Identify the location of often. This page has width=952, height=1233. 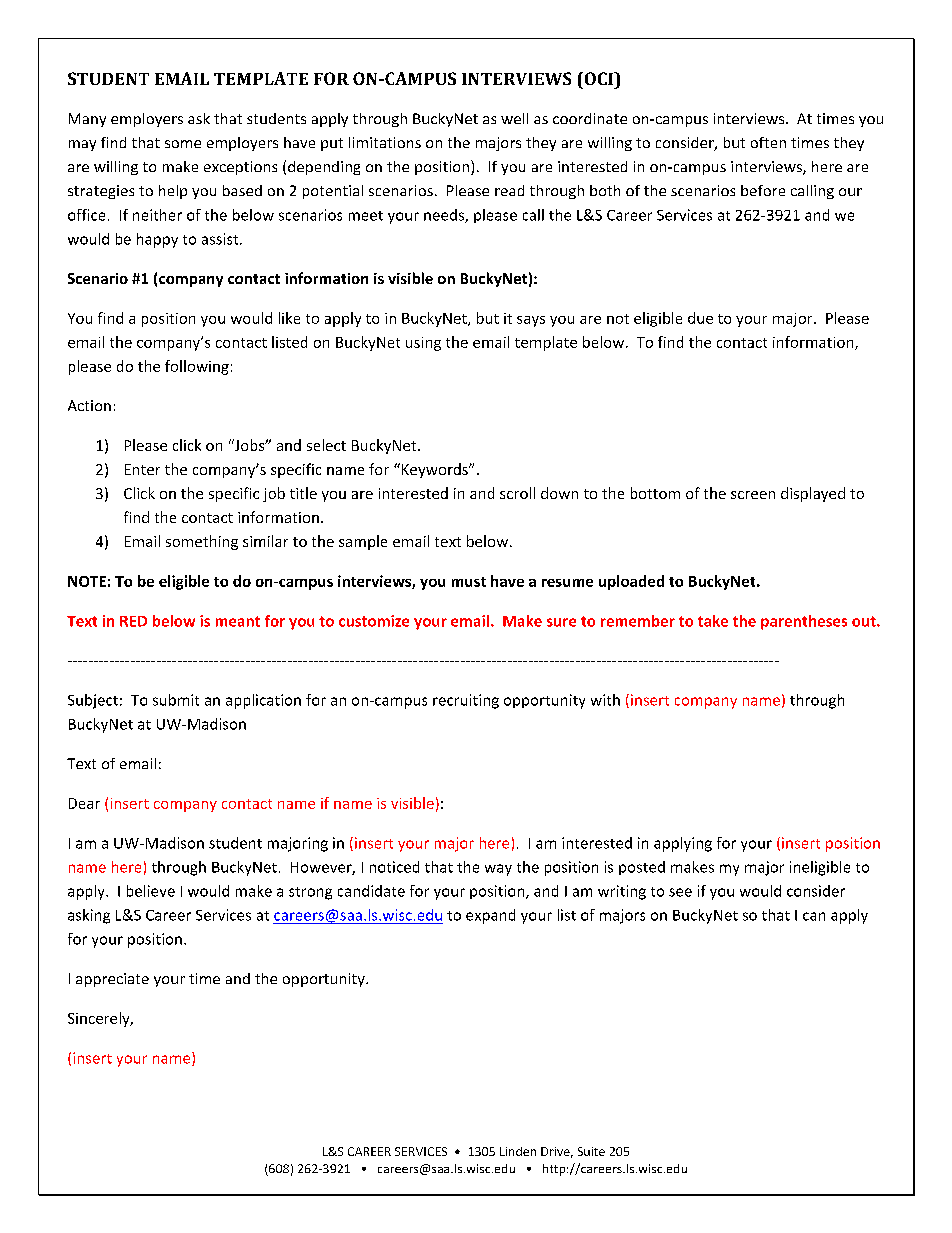
(768, 142).
